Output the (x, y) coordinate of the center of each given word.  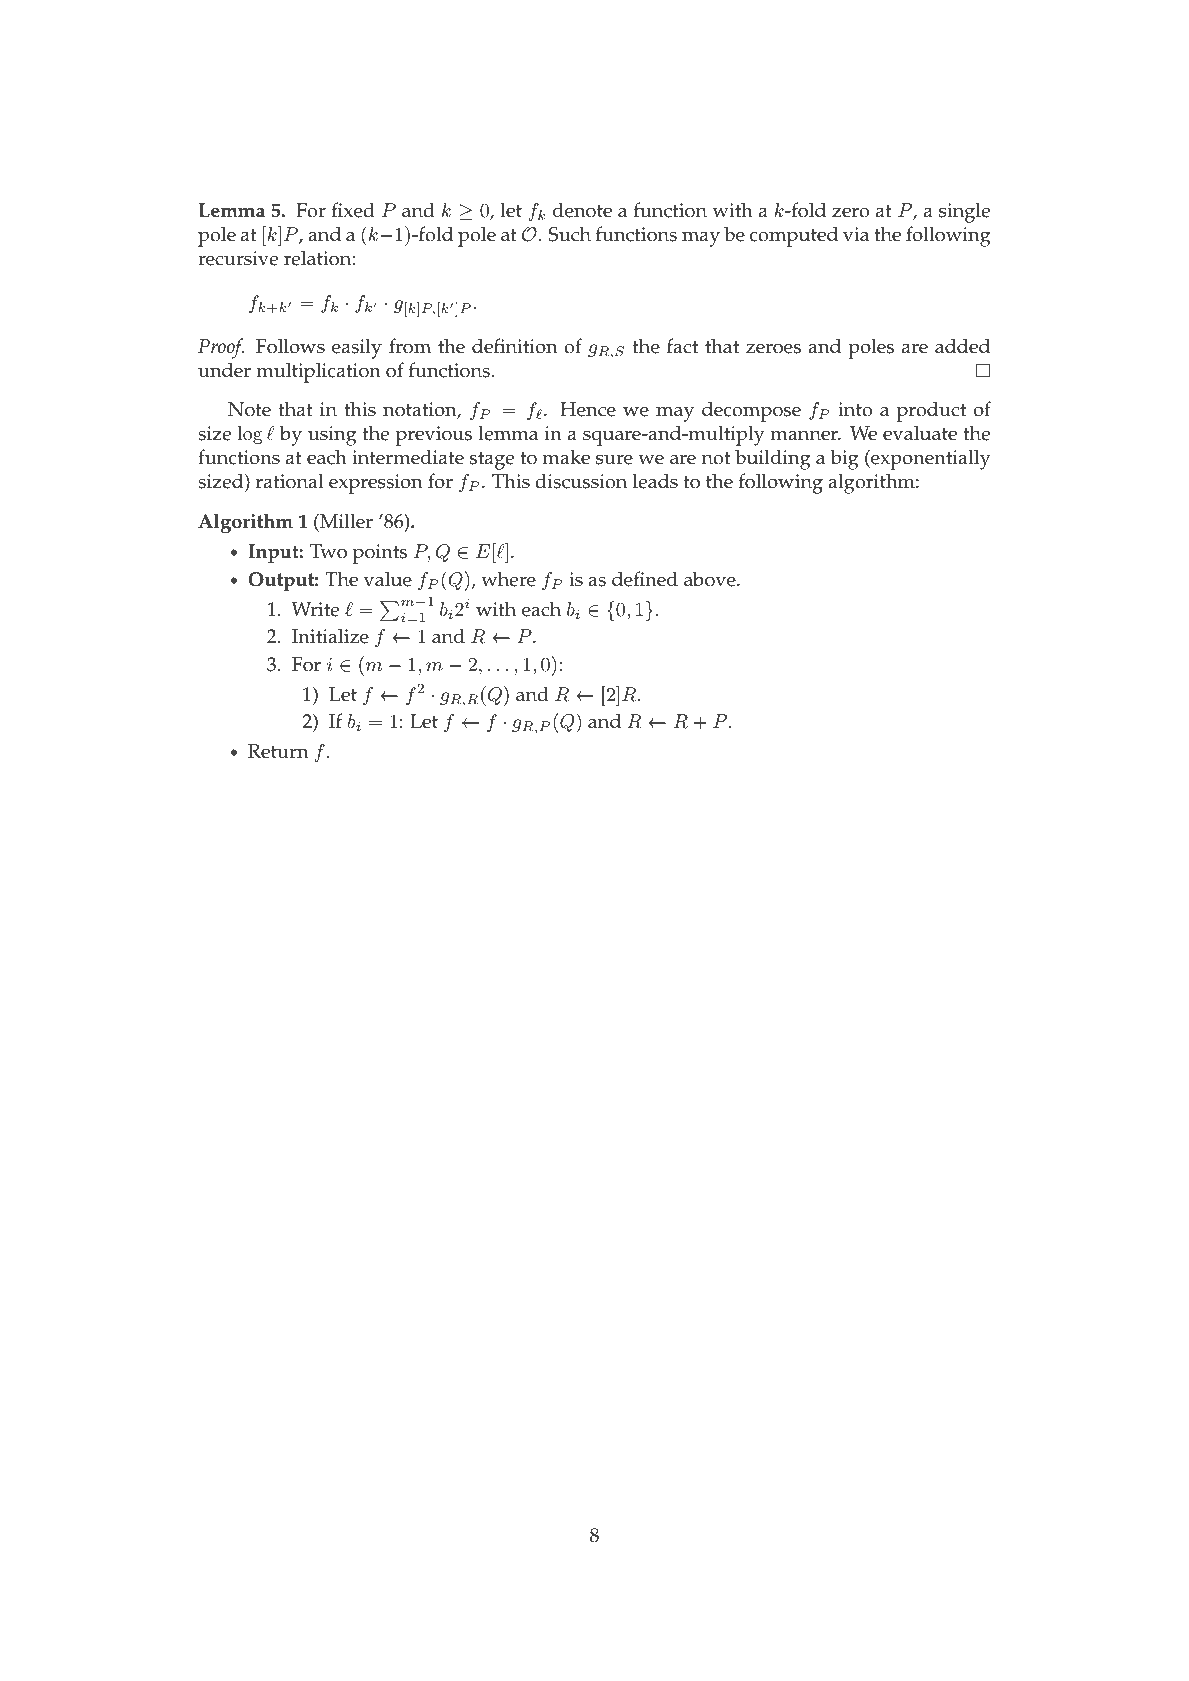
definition (515, 346)
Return (278, 751)
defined (645, 579)
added (962, 346)
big (845, 459)
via (856, 234)
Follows (290, 346)
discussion (581, 481)
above (711, 579)
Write (315, 609)
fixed (353, 210)
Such (569, 234)
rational (290, 481)
